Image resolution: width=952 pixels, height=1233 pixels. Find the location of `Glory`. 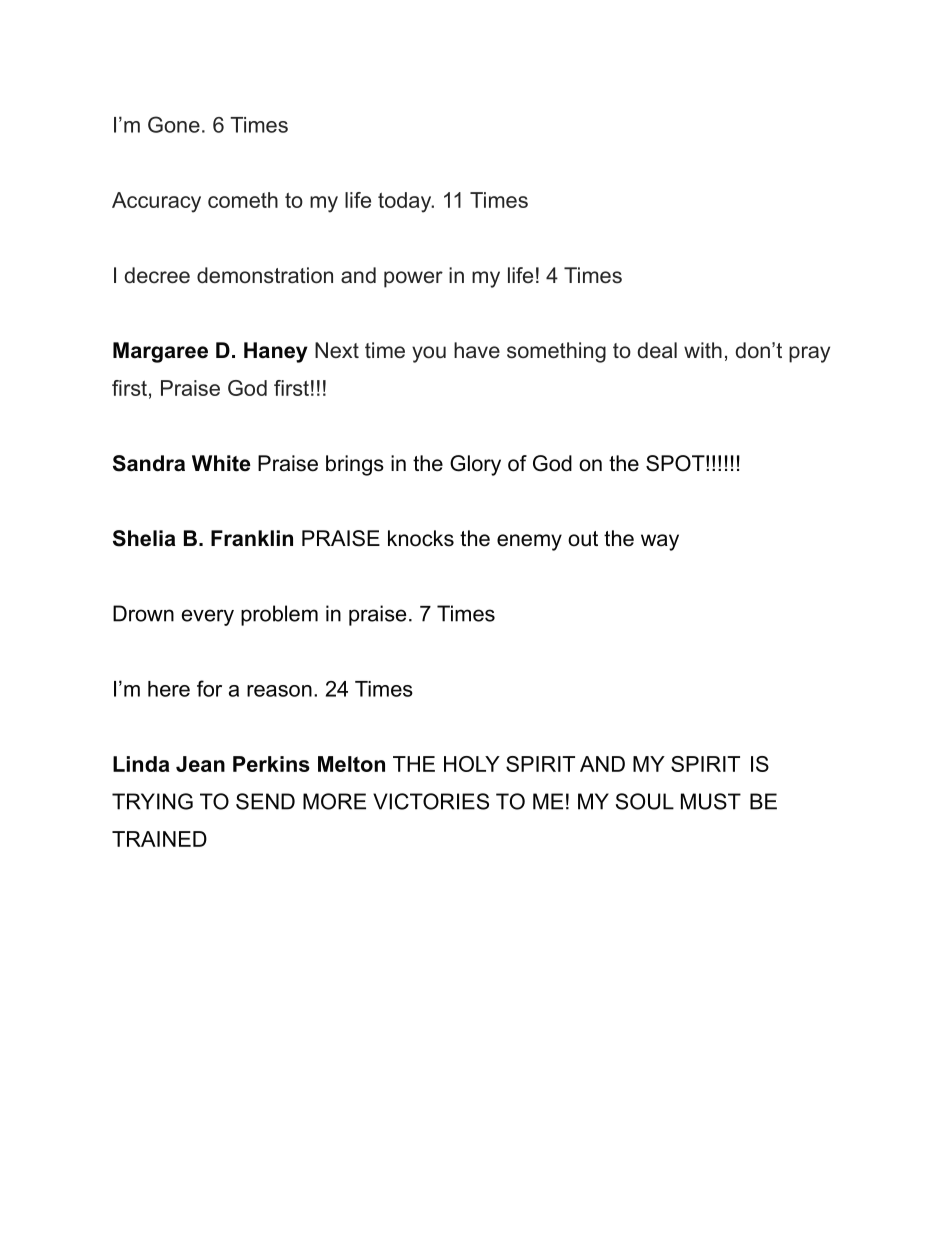

Glory is located at coordinates (475, 465).
